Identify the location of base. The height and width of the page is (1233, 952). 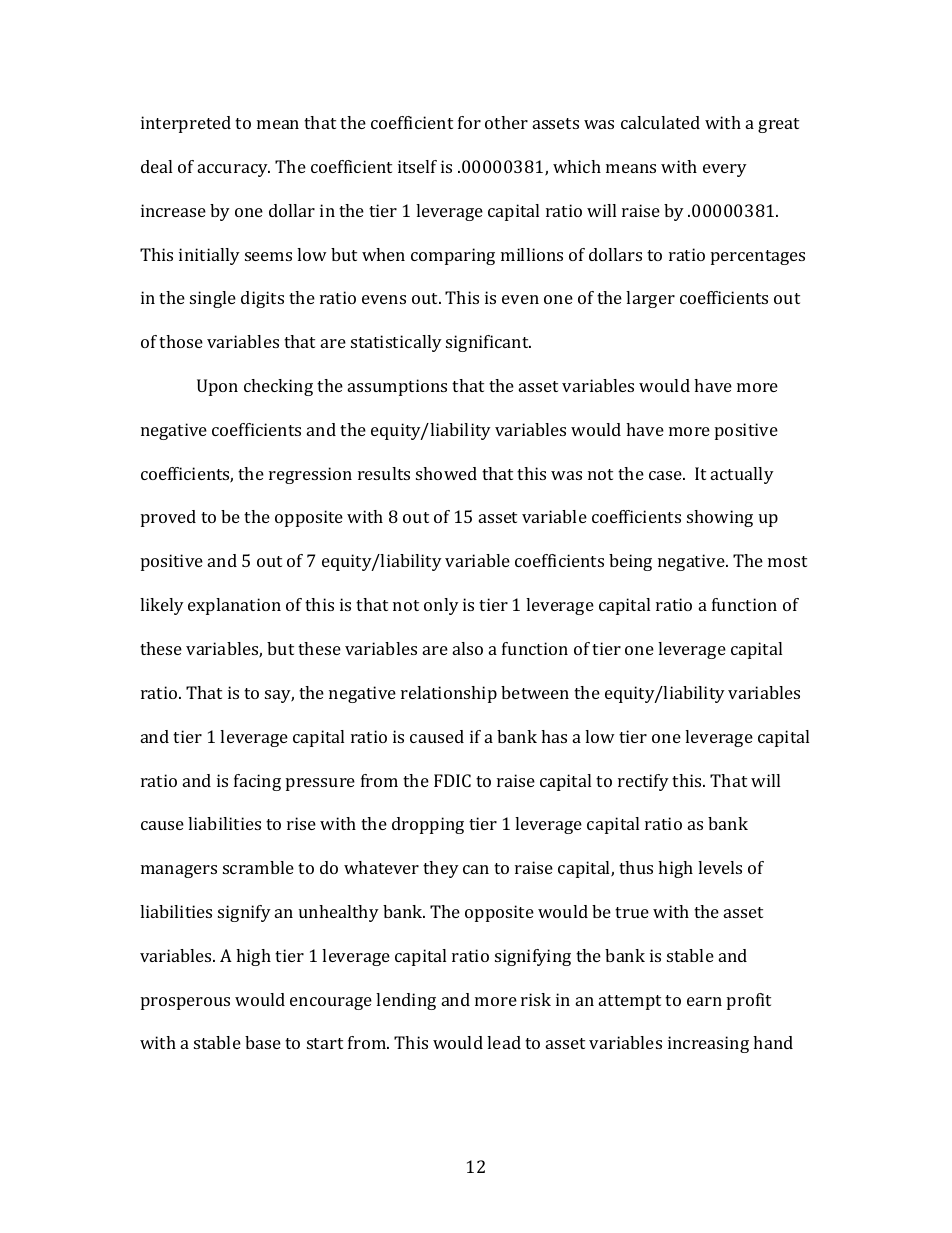
(263, 1042).
